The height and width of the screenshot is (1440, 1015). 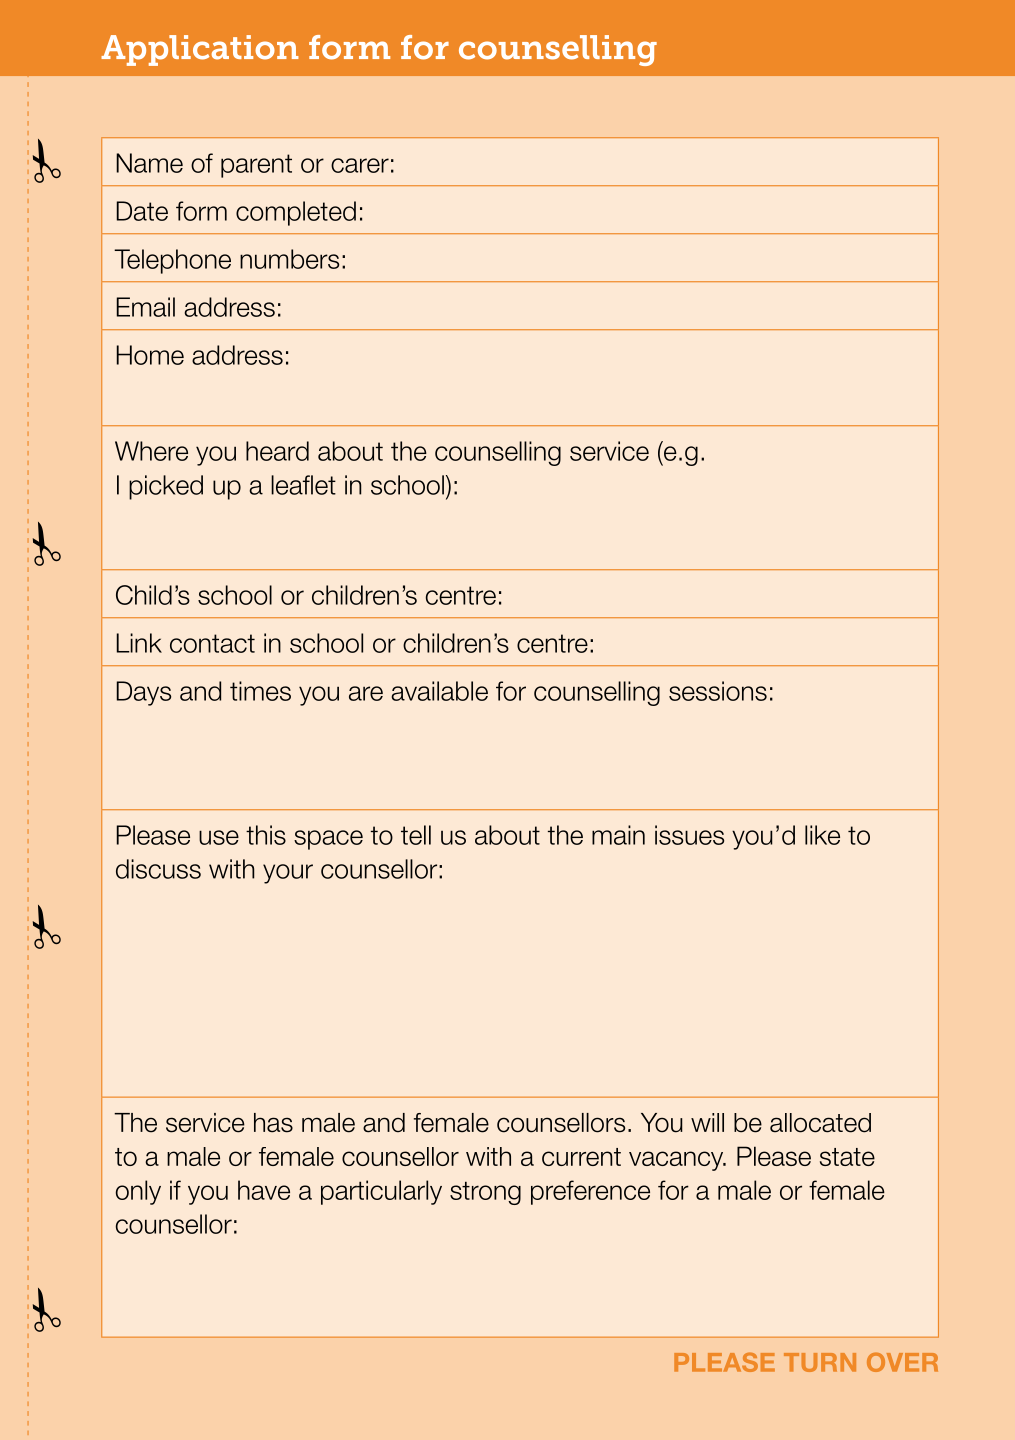 I want to click on Application, so click(x=200, y=50).
